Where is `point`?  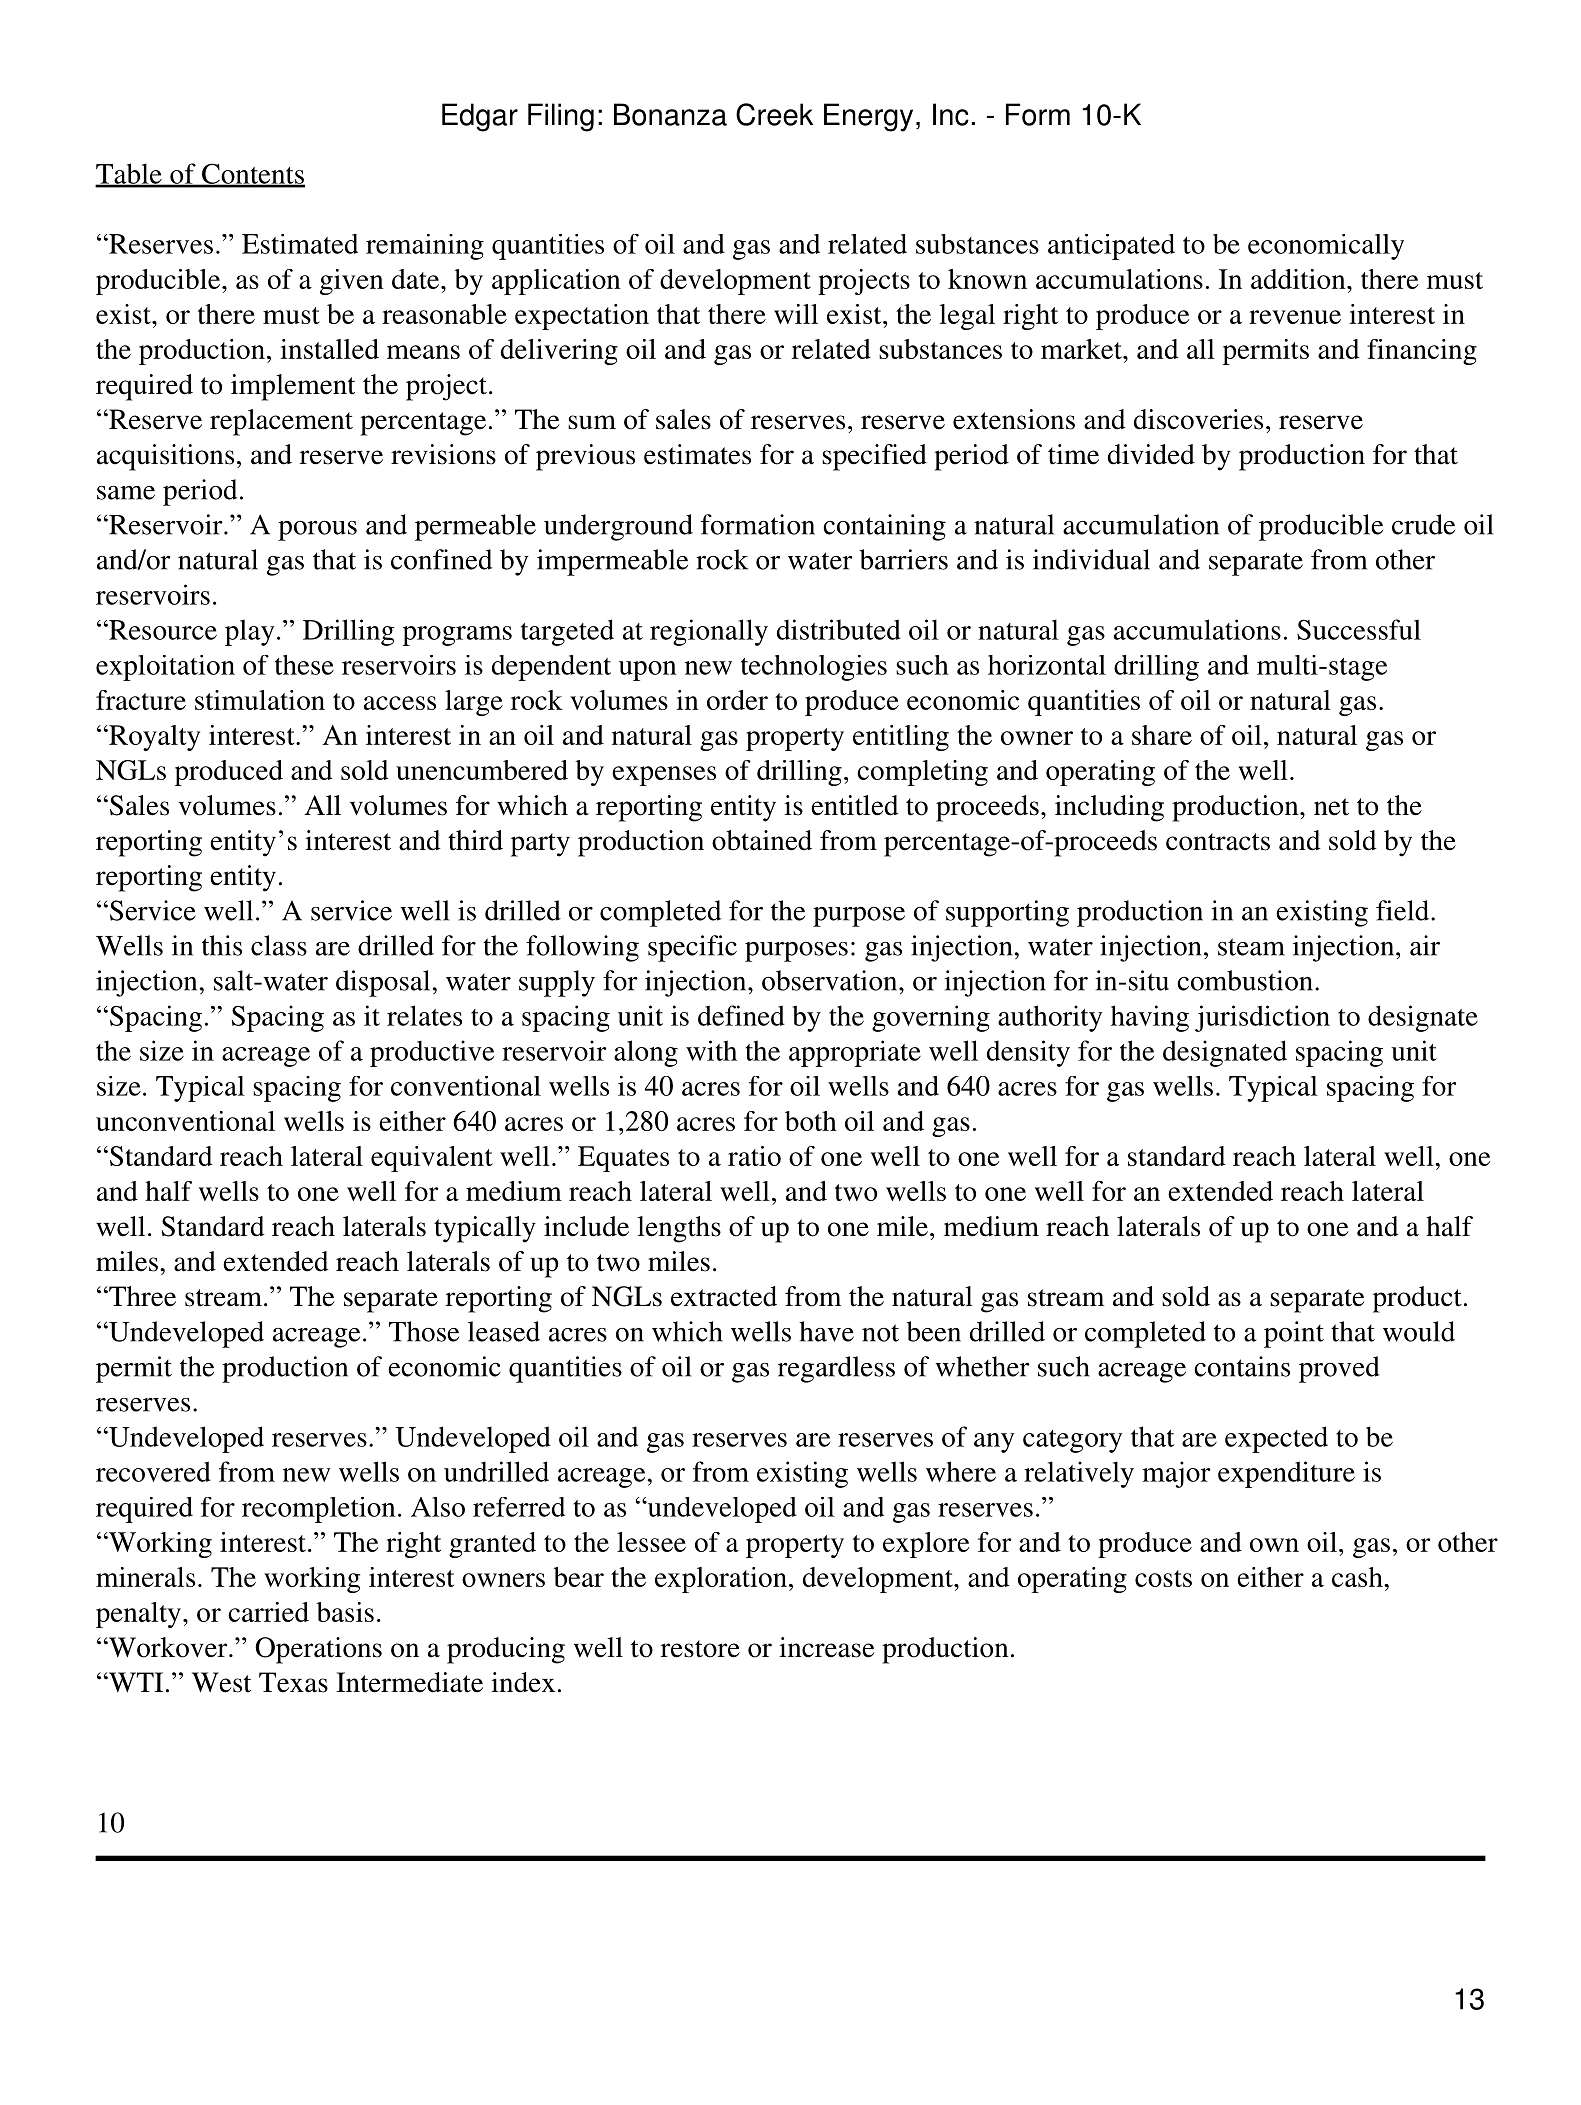
point is located at coordinates (1294, 1334).
